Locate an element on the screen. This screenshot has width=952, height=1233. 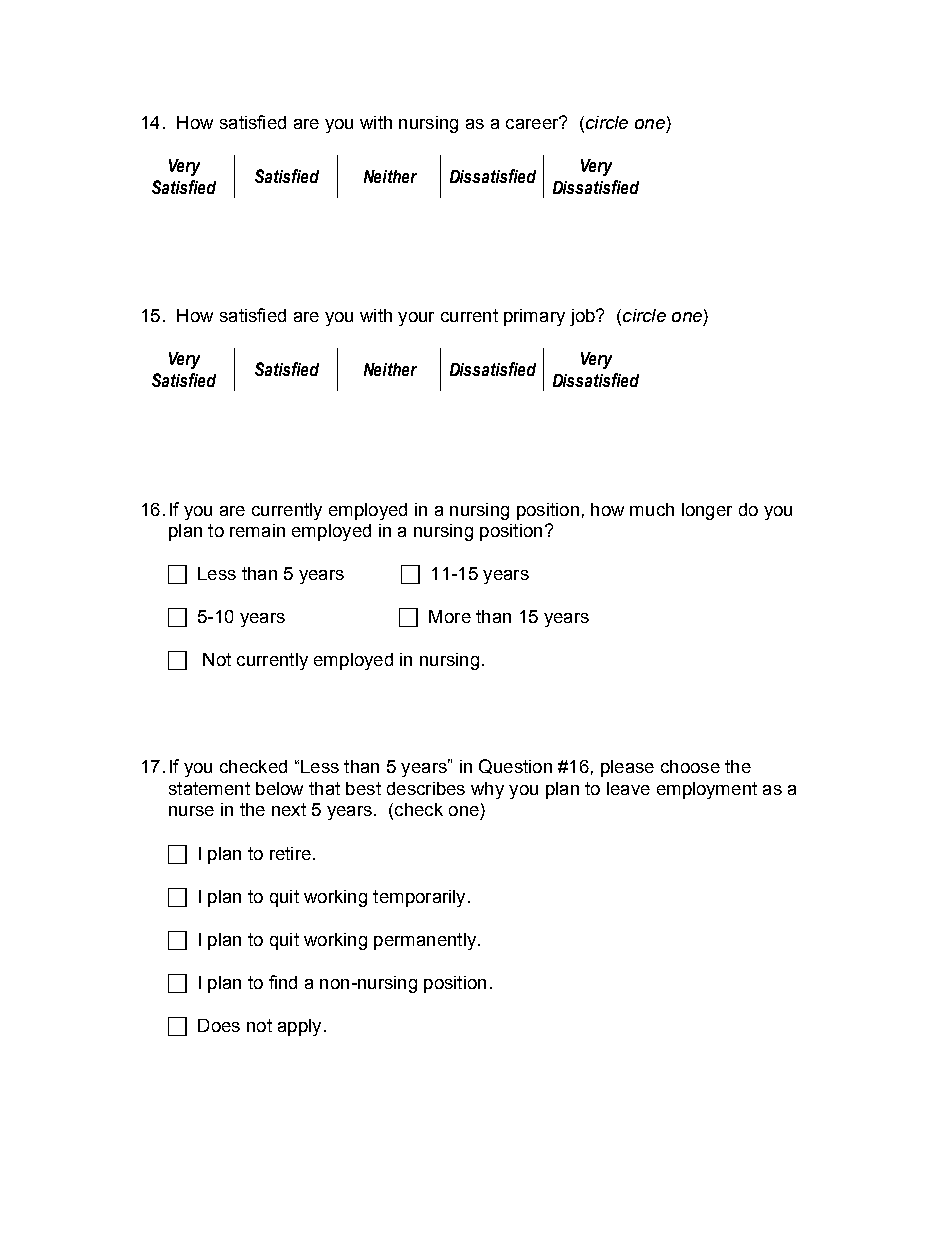
find is located at coordinates (283, 982).
